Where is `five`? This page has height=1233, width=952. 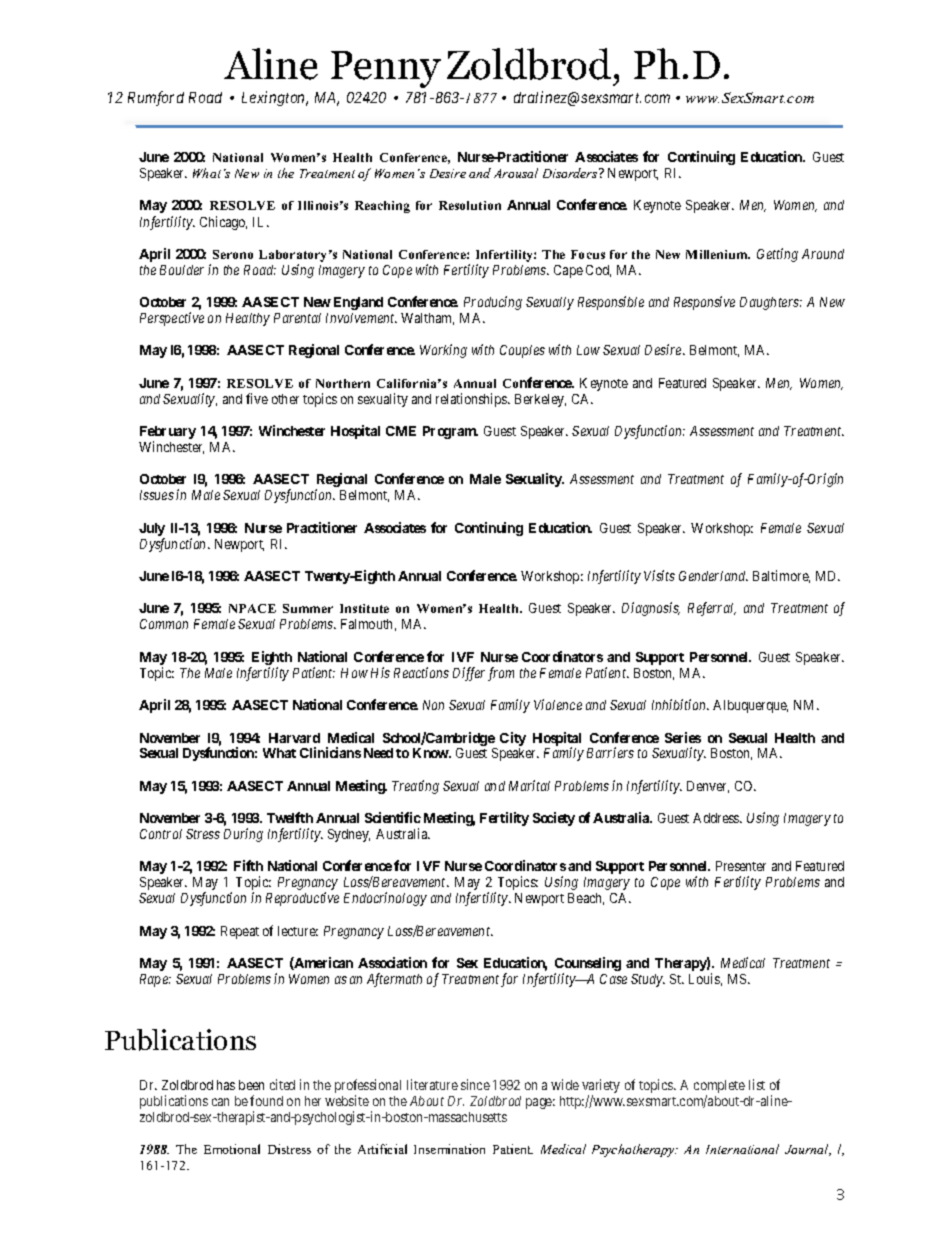
five is located at coordinates (257, 398).
